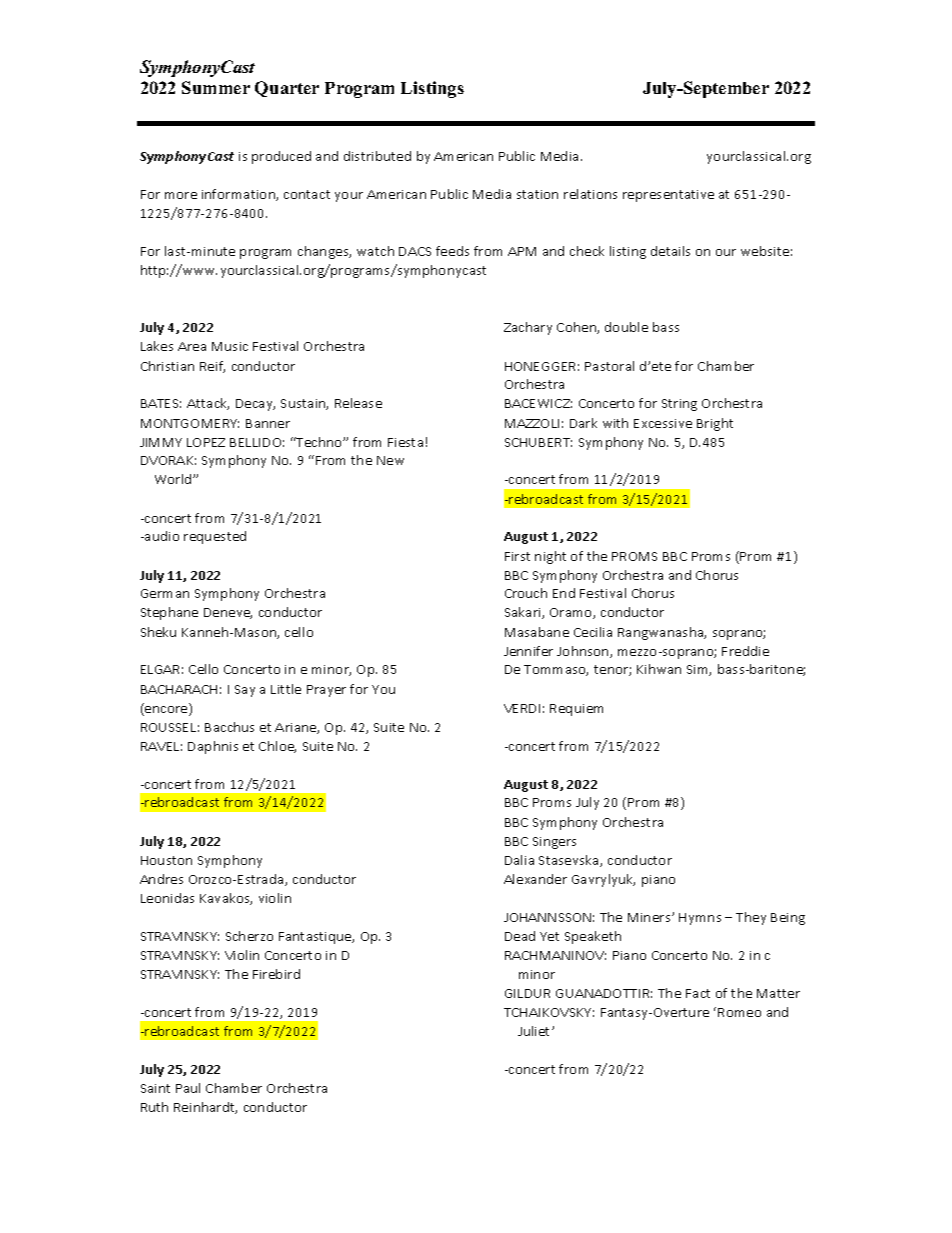 The width and height of the document is (952, 1233). I want to click on Freddie, so click(745, 651).
